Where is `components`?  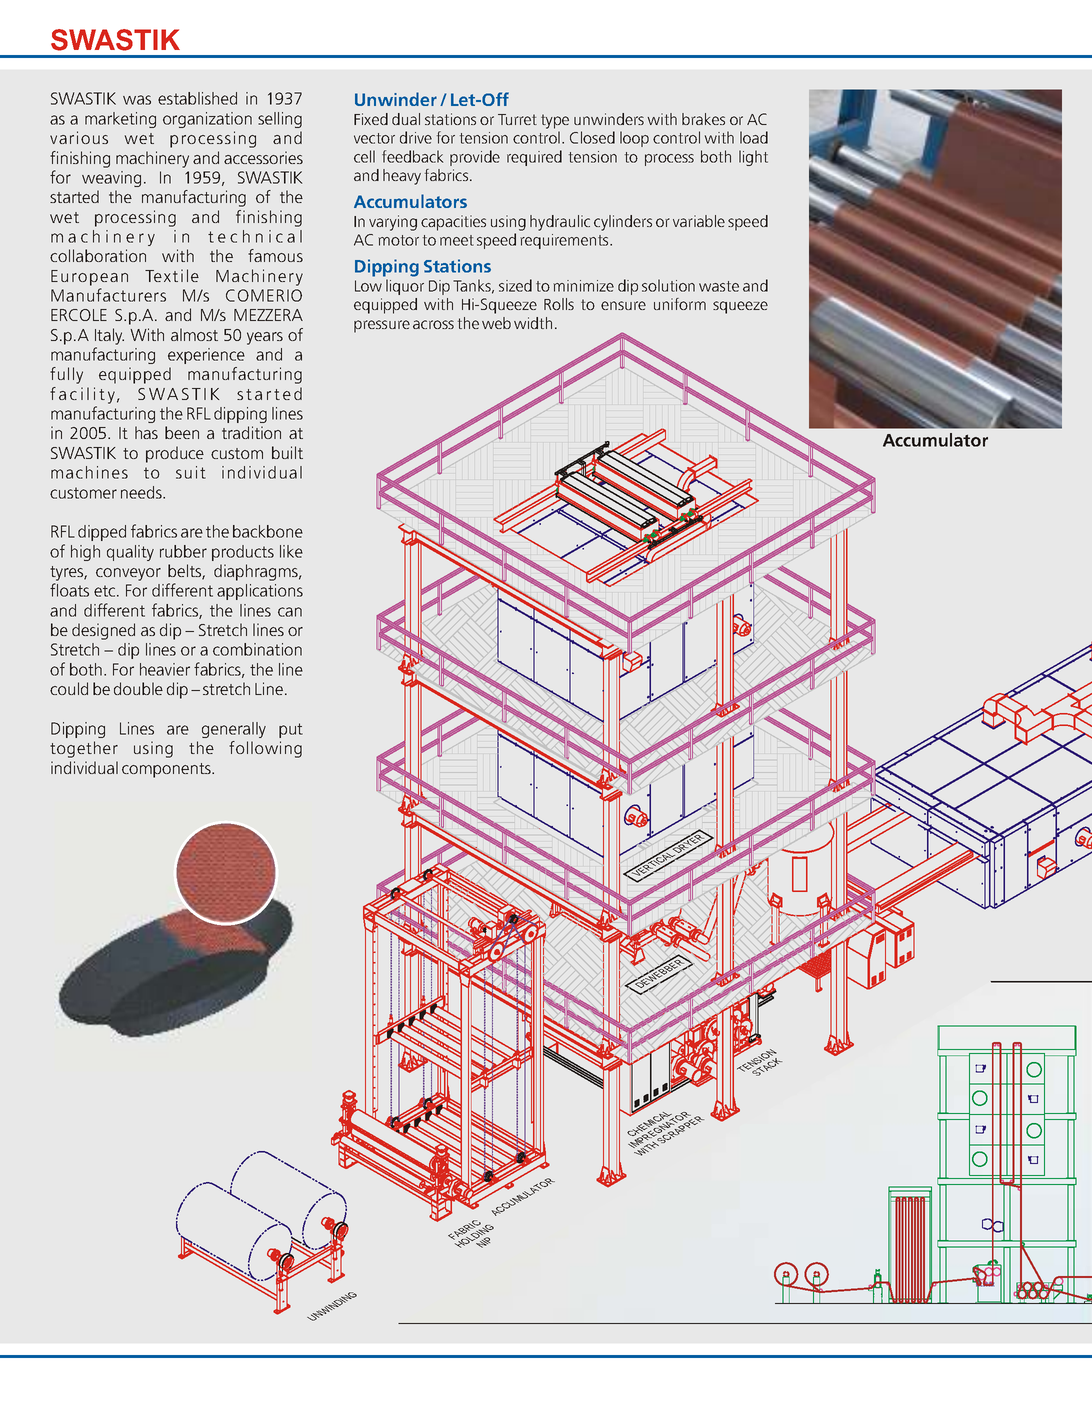 components is located at coordinates (167, 770).
